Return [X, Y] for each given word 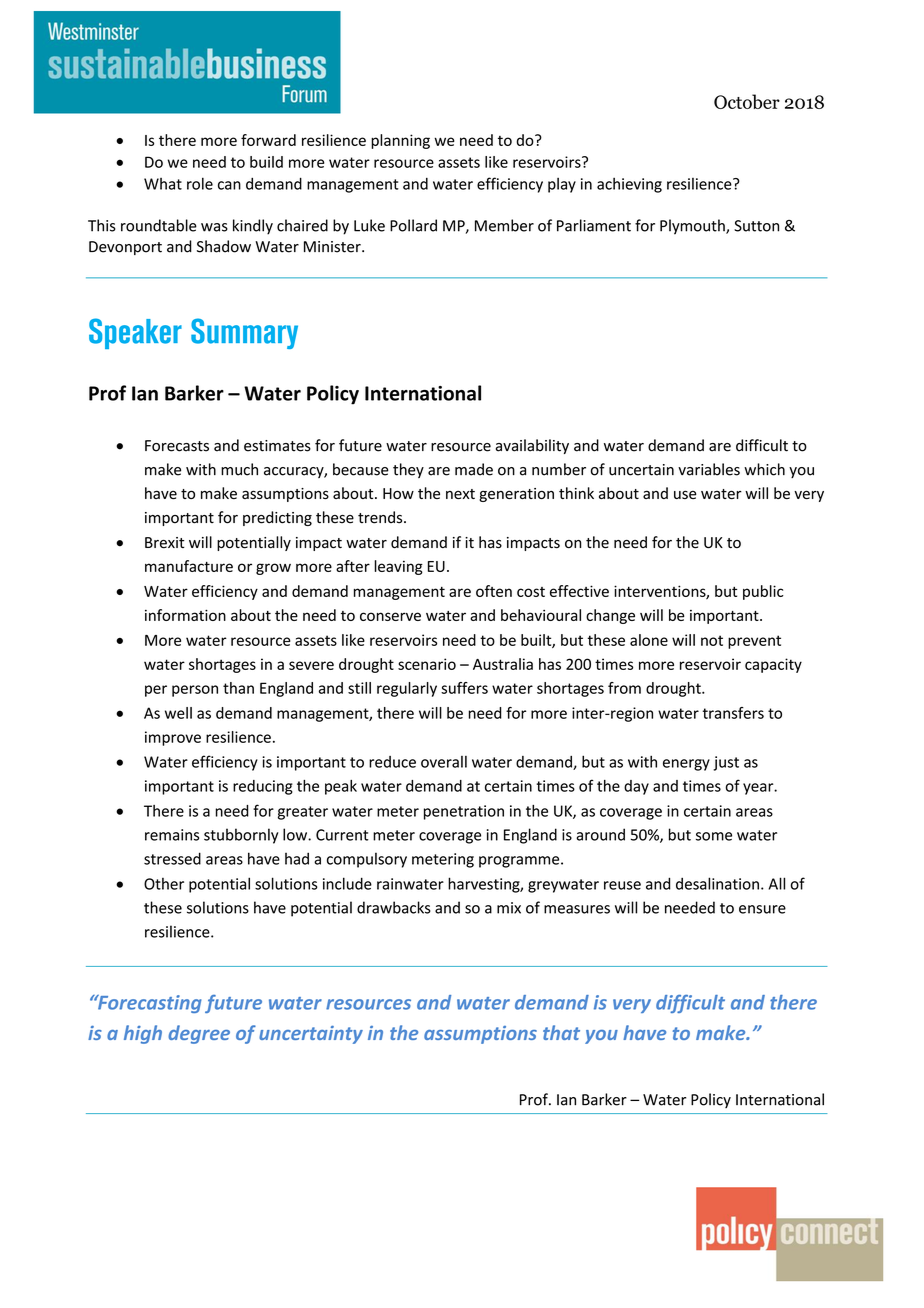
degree [199, 1034]
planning [400, 141]
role [200, 183]
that [561, 1032]
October [747, 101]
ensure [762, 909]
